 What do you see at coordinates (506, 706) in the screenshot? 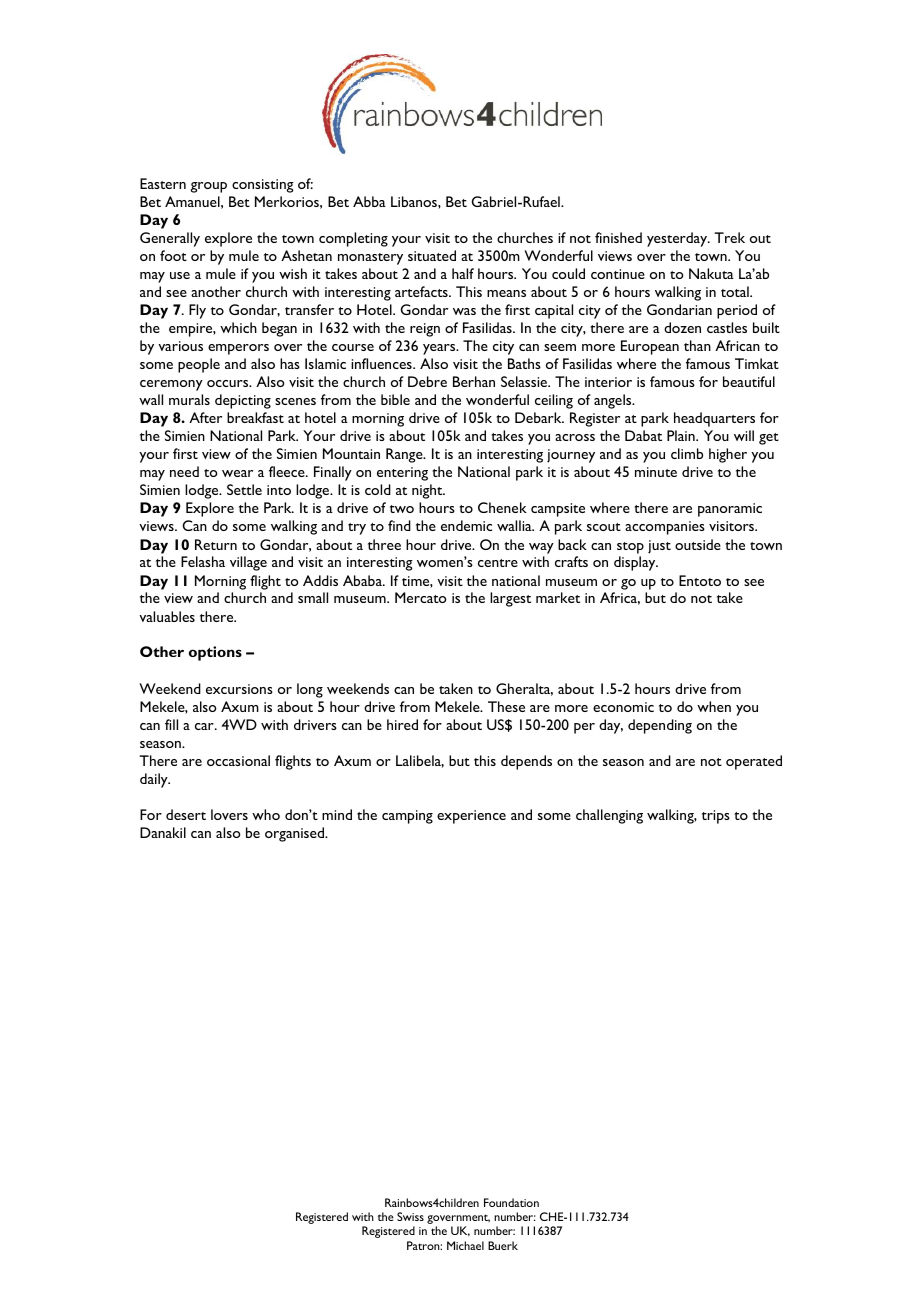
I see `These` at bounding box center [506, 706].
